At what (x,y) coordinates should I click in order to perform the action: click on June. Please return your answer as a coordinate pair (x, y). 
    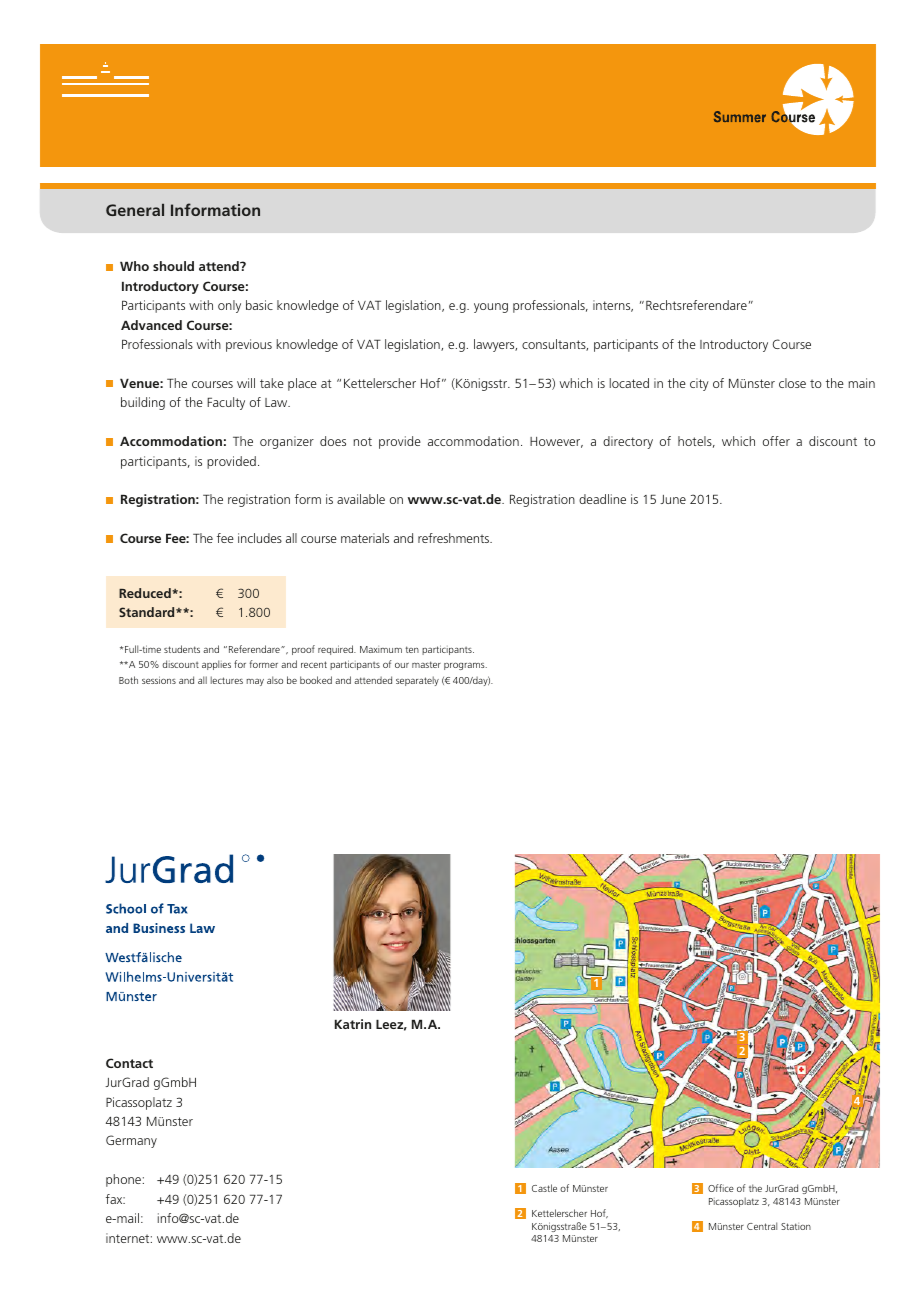
    Looking at the image, I should click on (673, 499).
